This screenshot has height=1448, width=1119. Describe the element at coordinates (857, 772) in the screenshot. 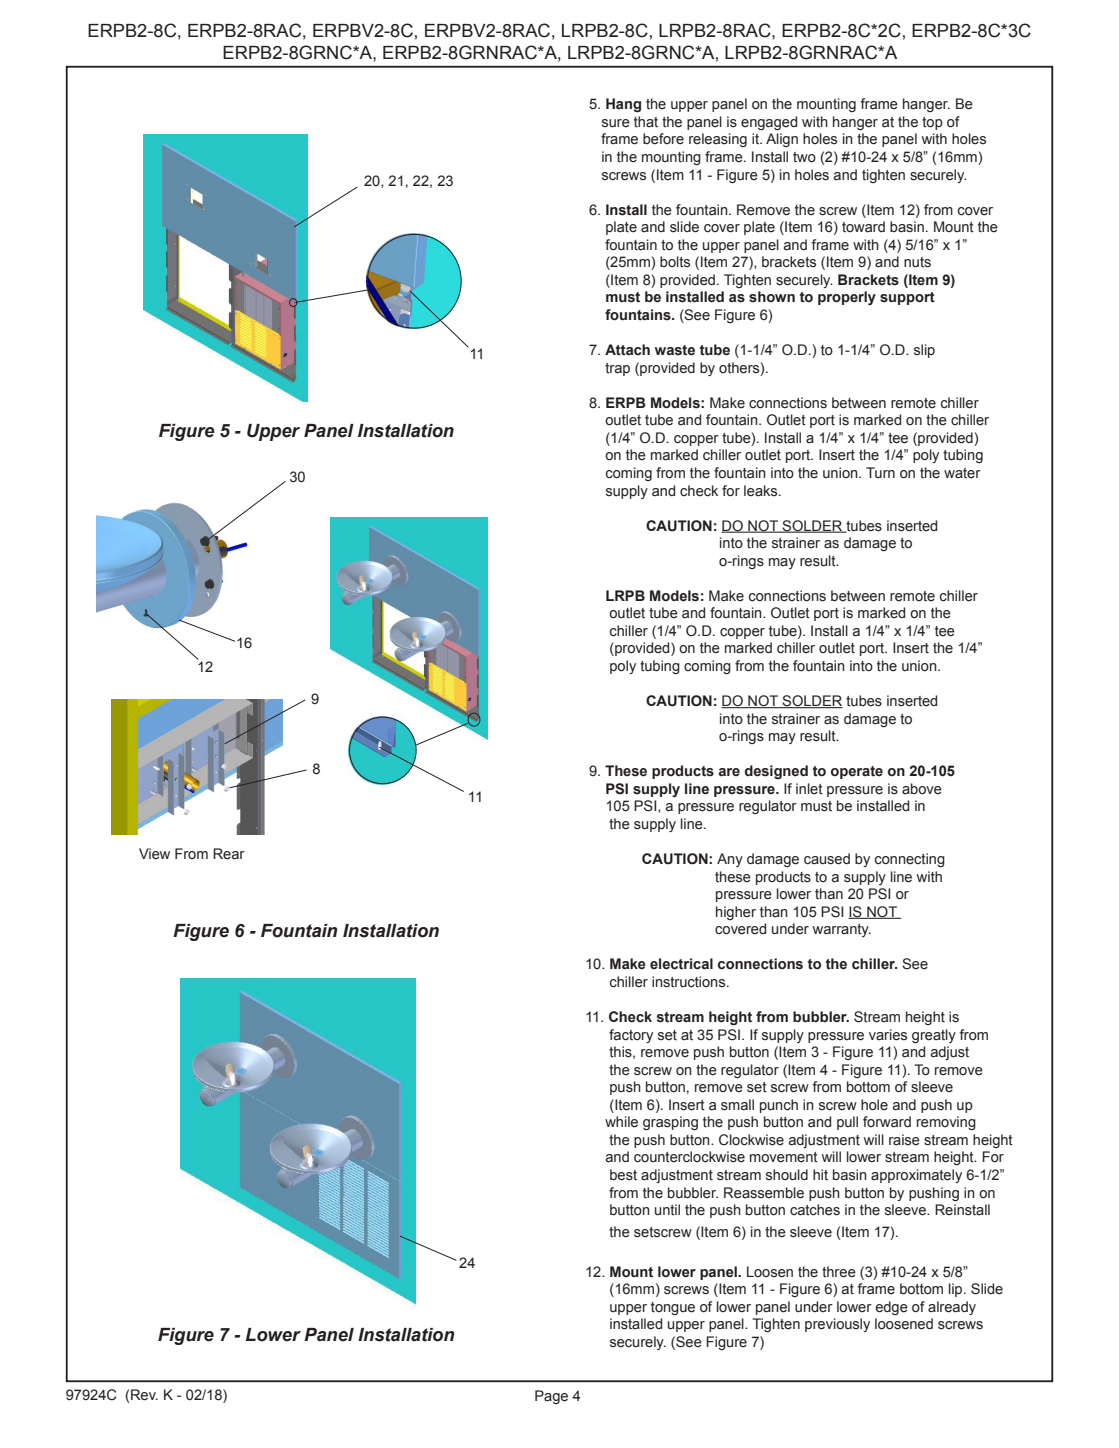

I see `operate` at that location.
